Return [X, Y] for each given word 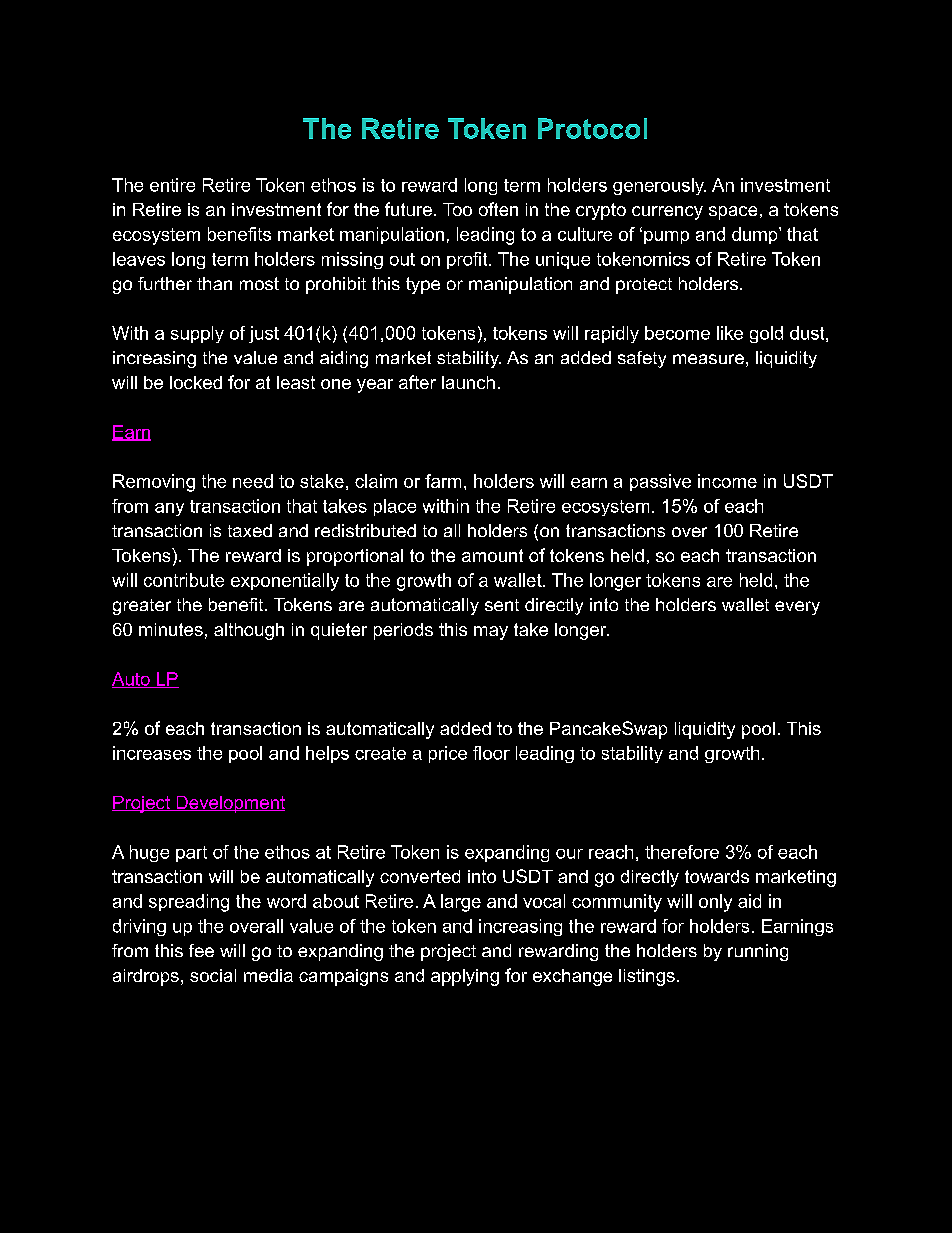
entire [172, 185]
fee [201, 950]
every [797, 608]
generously [659, 186]
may [491, 633]
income [727, 481]
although [249, 631]
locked [196, 382]
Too [457, 209]
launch [468, 382]
